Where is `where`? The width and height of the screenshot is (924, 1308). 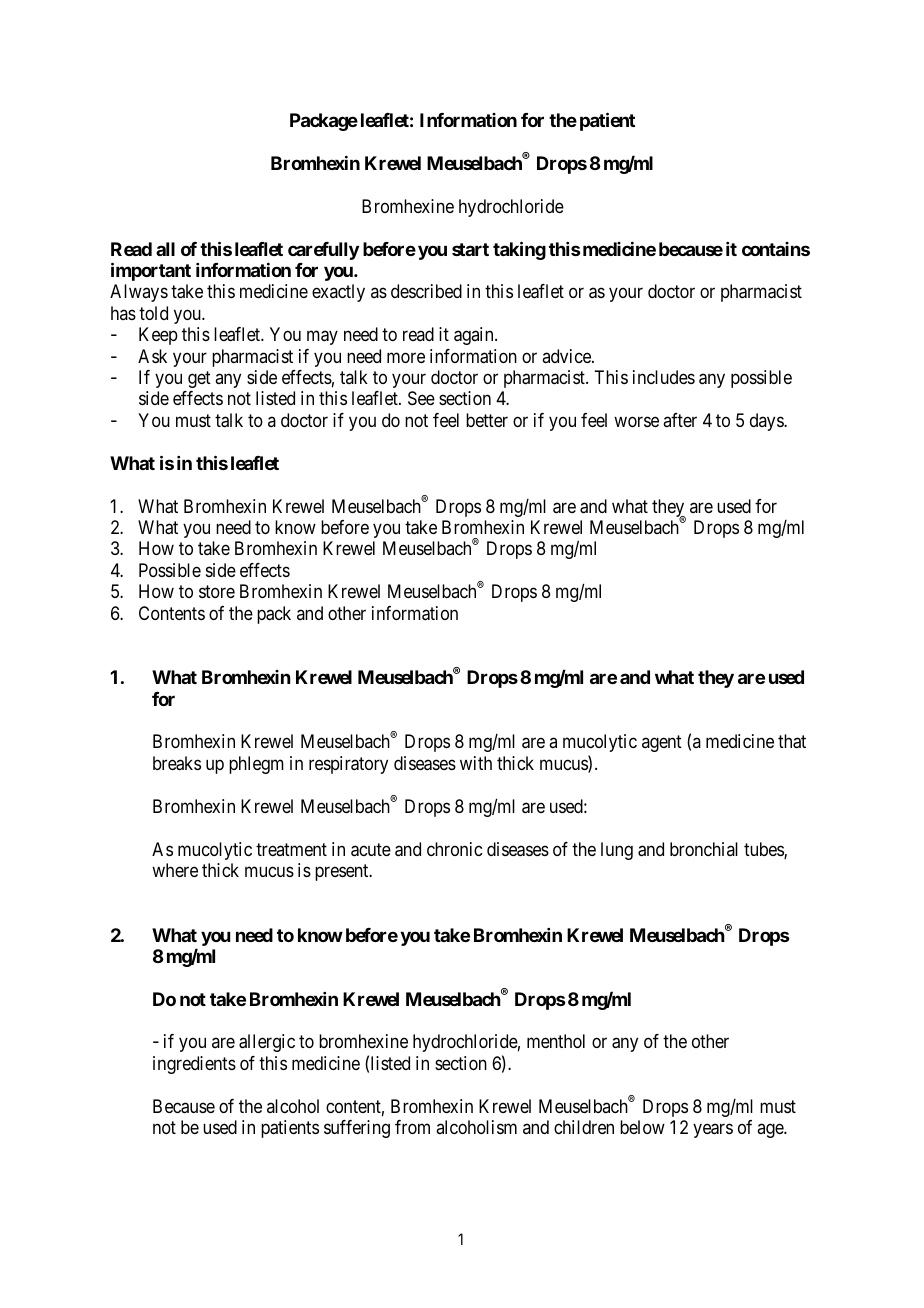 where is located at coordinates (175, 870).
